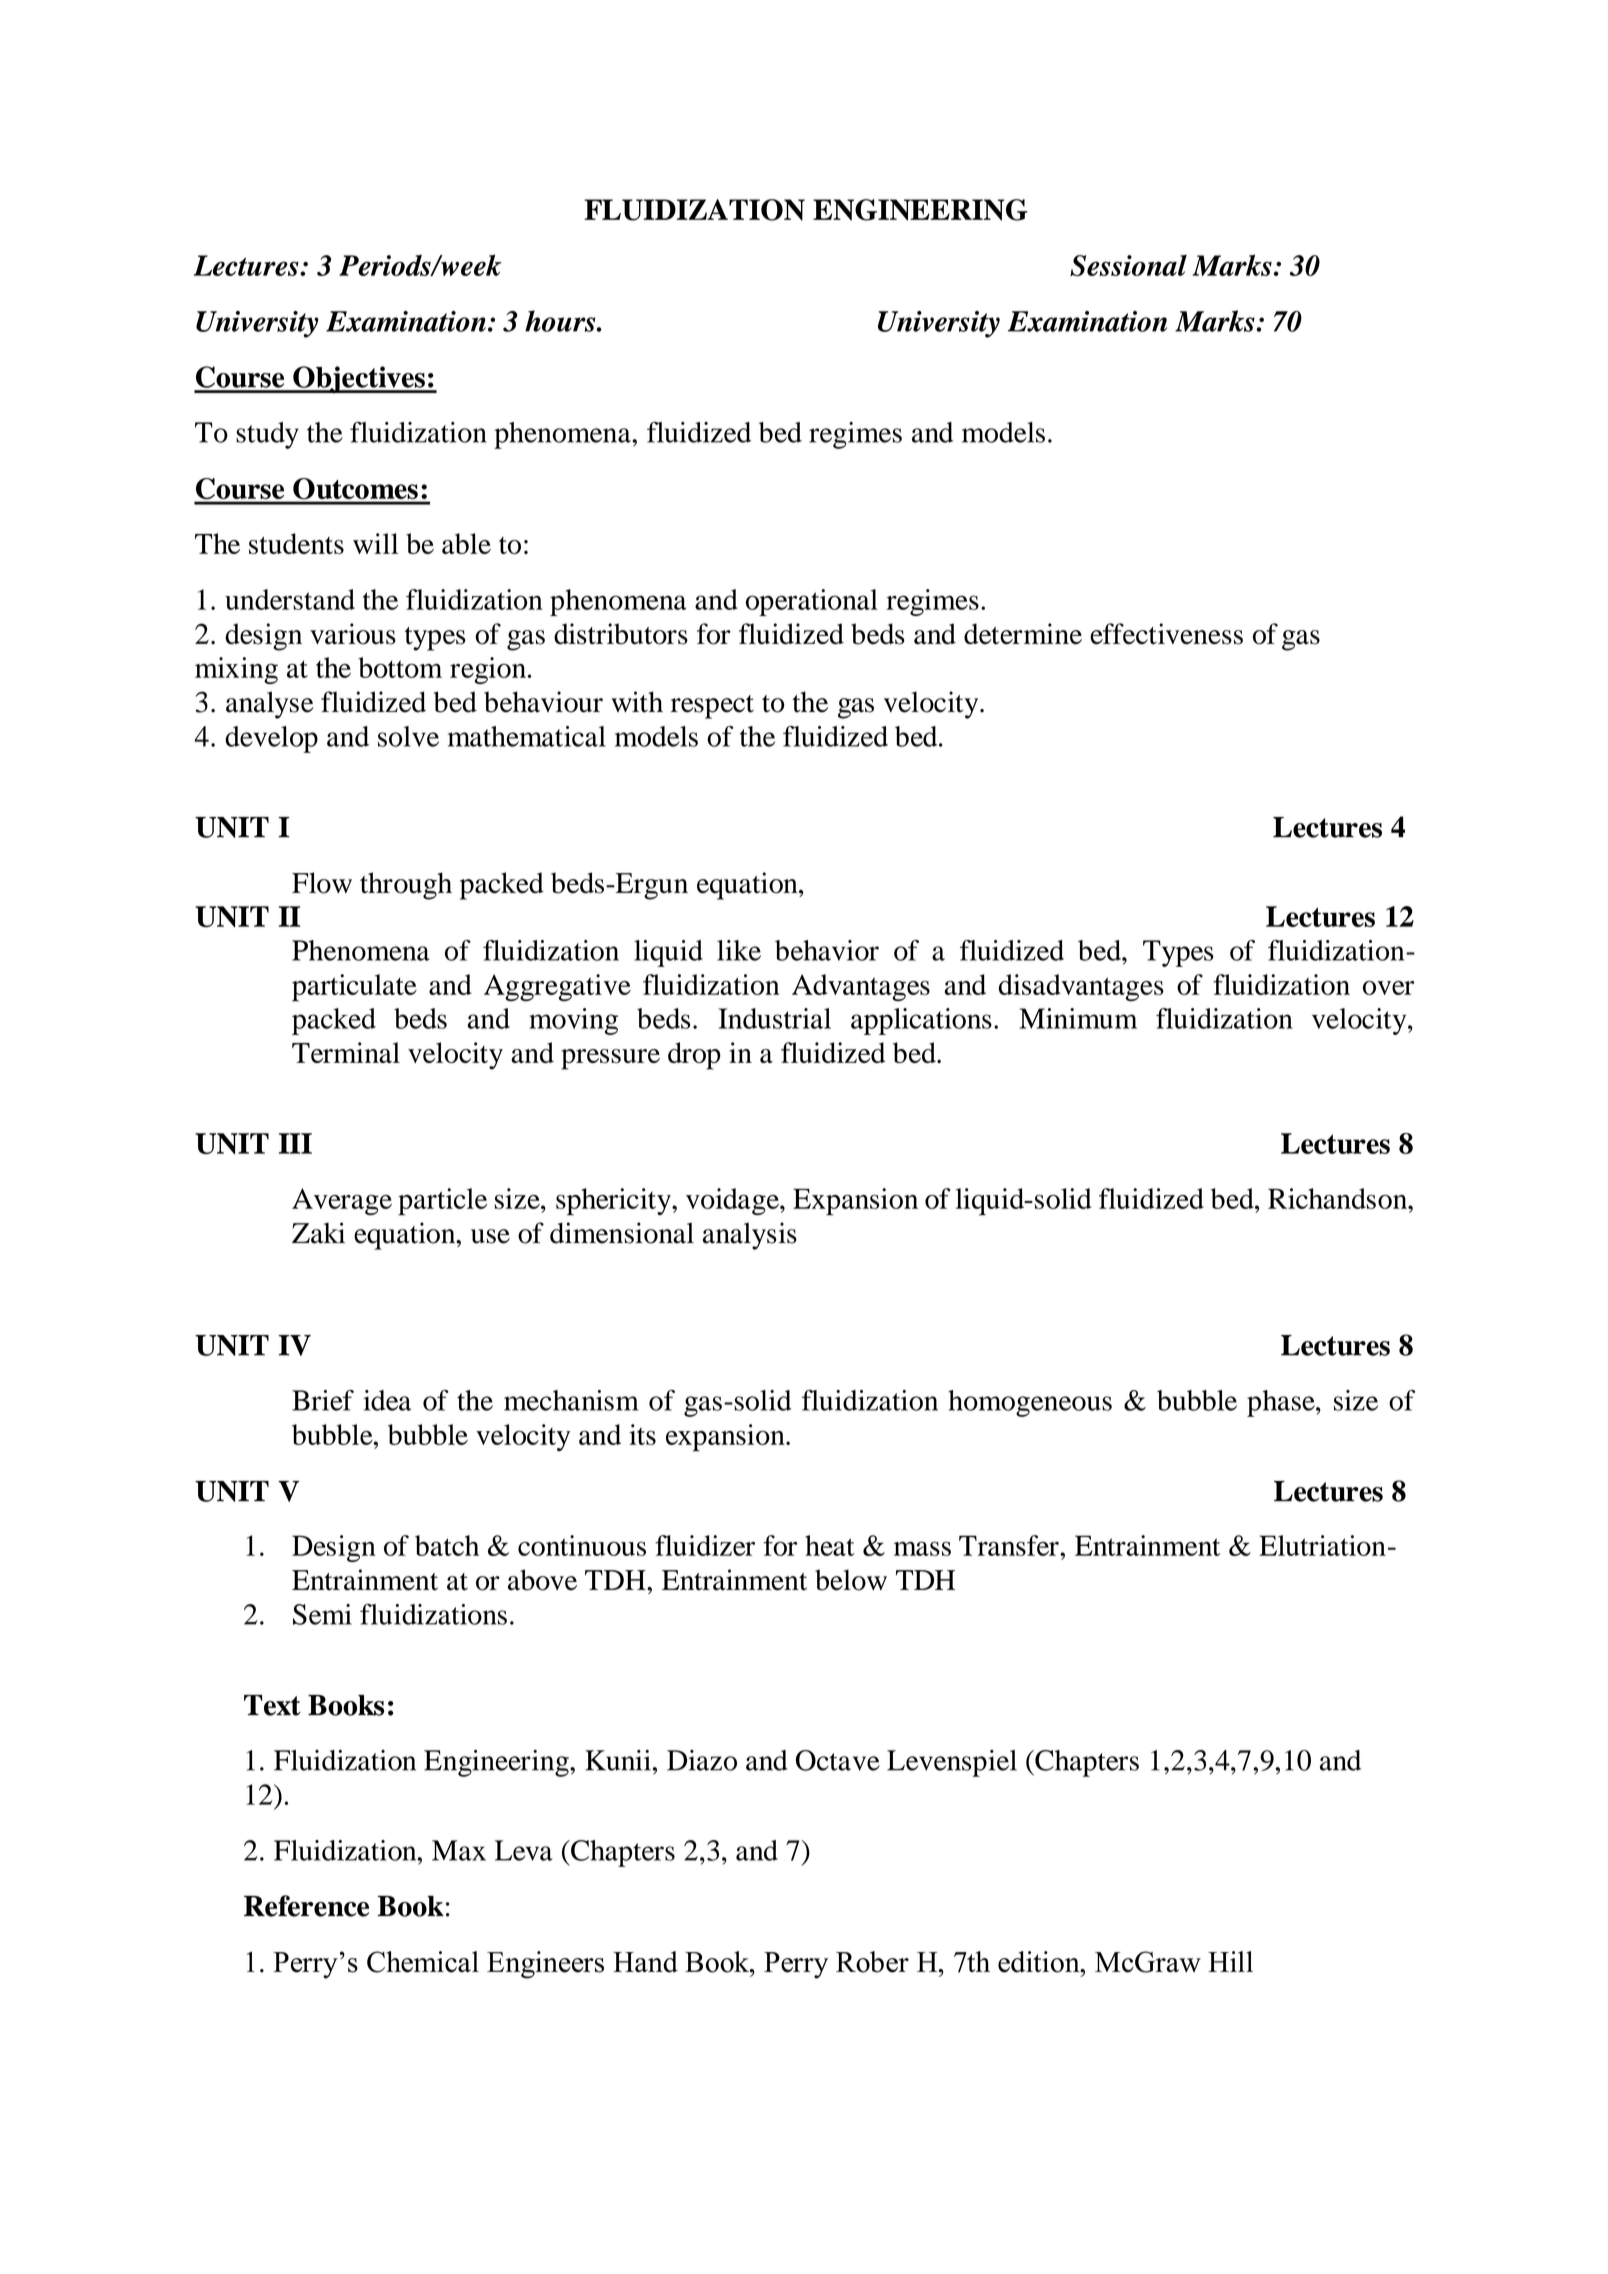  Describe the element at coordinates (838, 1760) in the screenshot. I see `Octave` at that location.
